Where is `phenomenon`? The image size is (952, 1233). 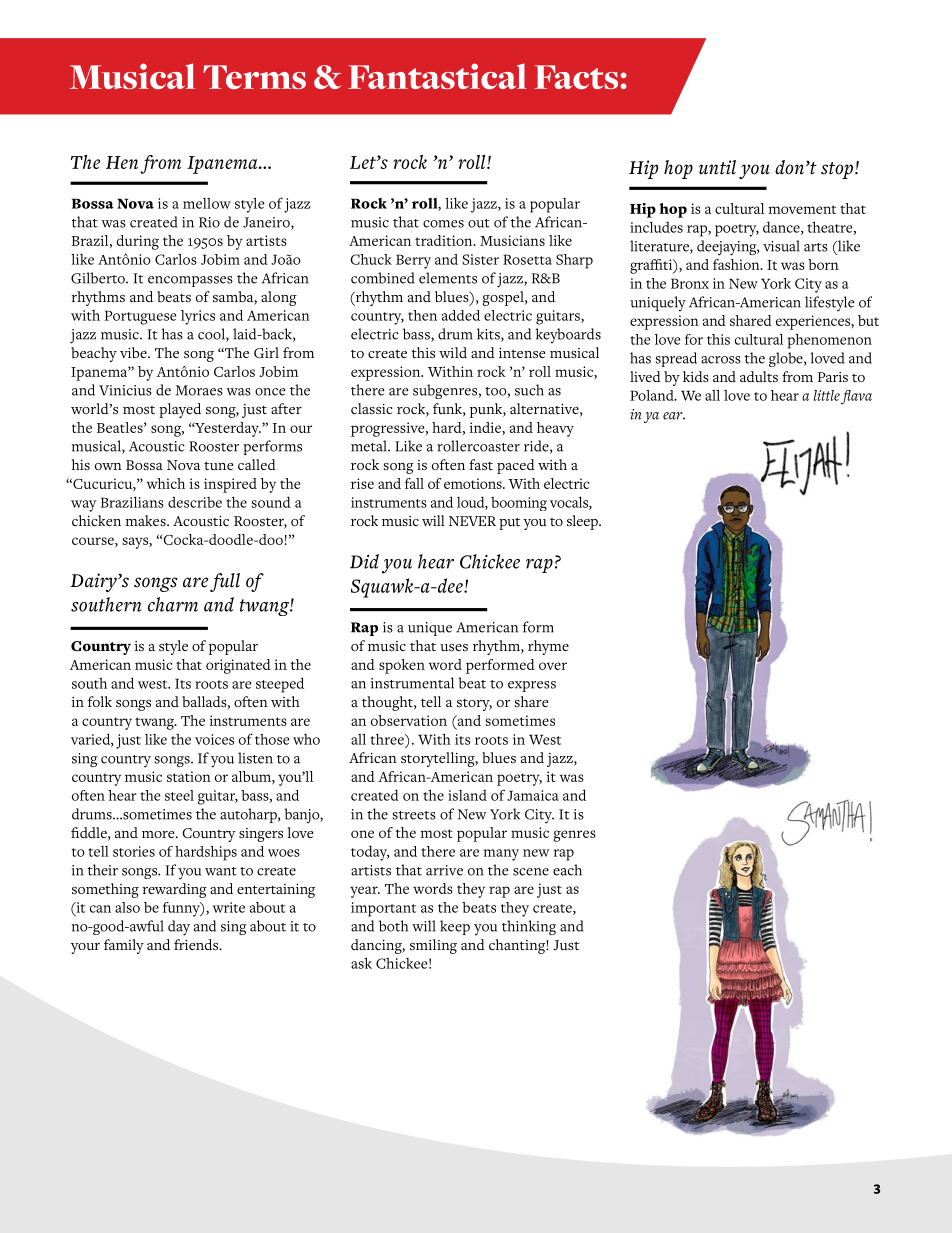
phenomenon is located at coordinates (830, 341).
